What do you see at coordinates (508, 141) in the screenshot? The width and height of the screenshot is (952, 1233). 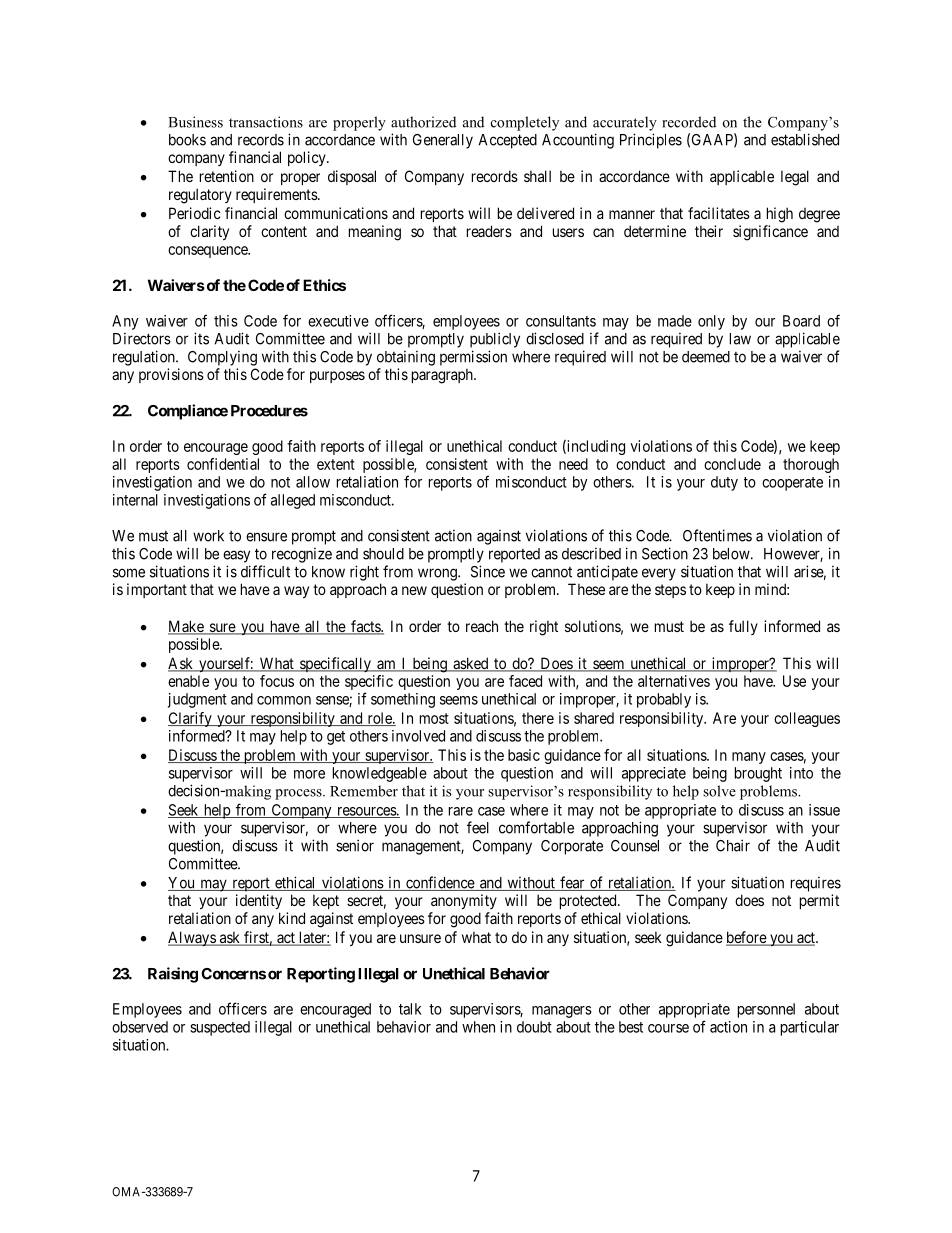 I see `Accepted` at bounding box center [508, 141].
